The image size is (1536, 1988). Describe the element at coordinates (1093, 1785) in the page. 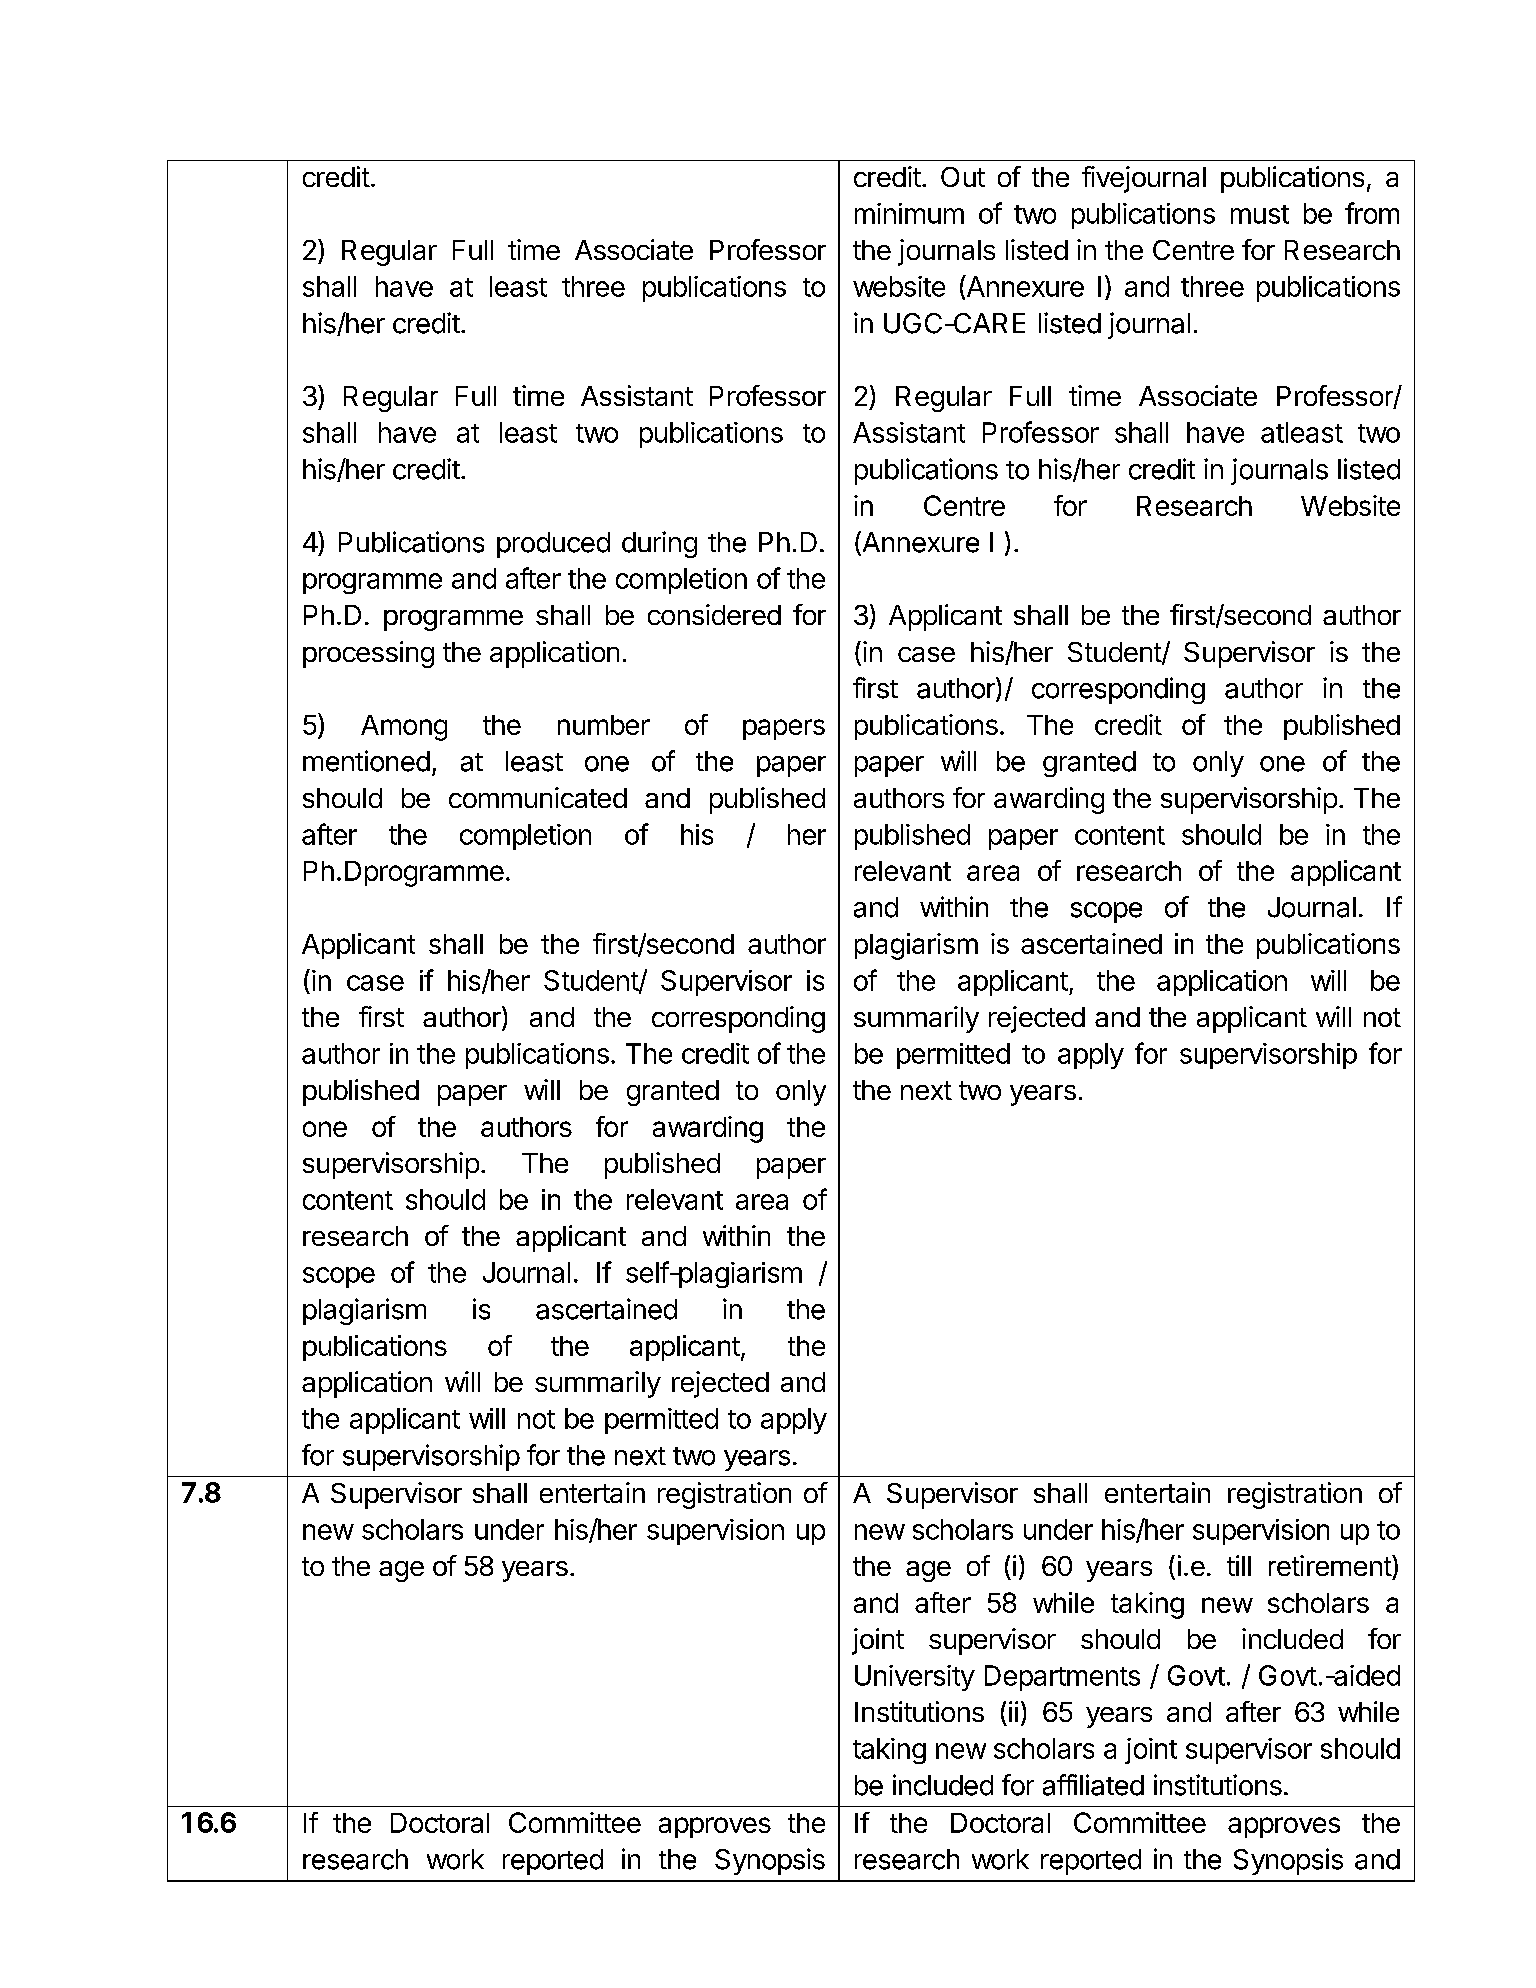

I see `affiliated` at that location.
